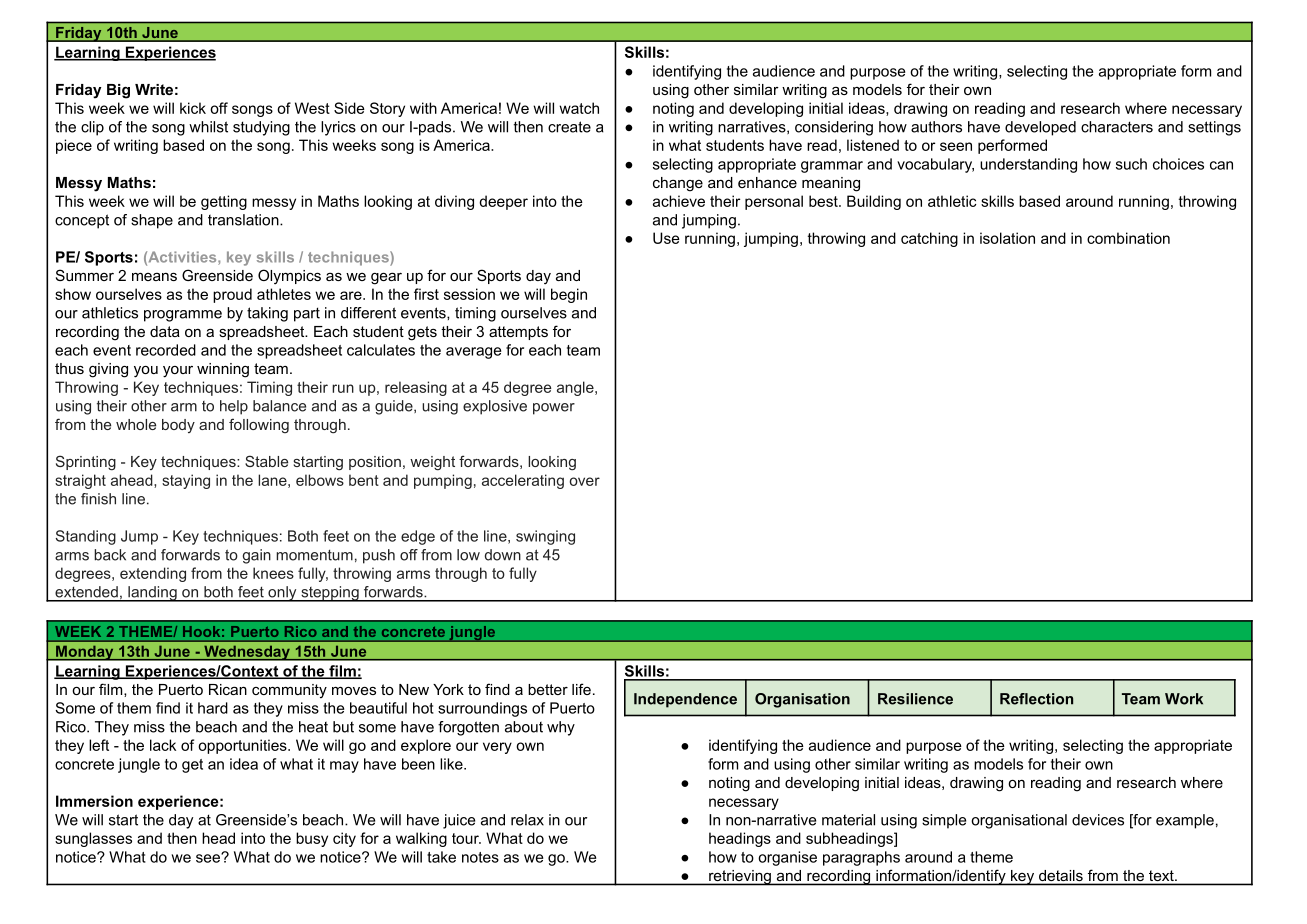 Image resolution: width=1307 pixels, height=924 pixels. What do you see at coordinates (223, 370) in the document?
I see `winning` at bounding box center [223, 370].
